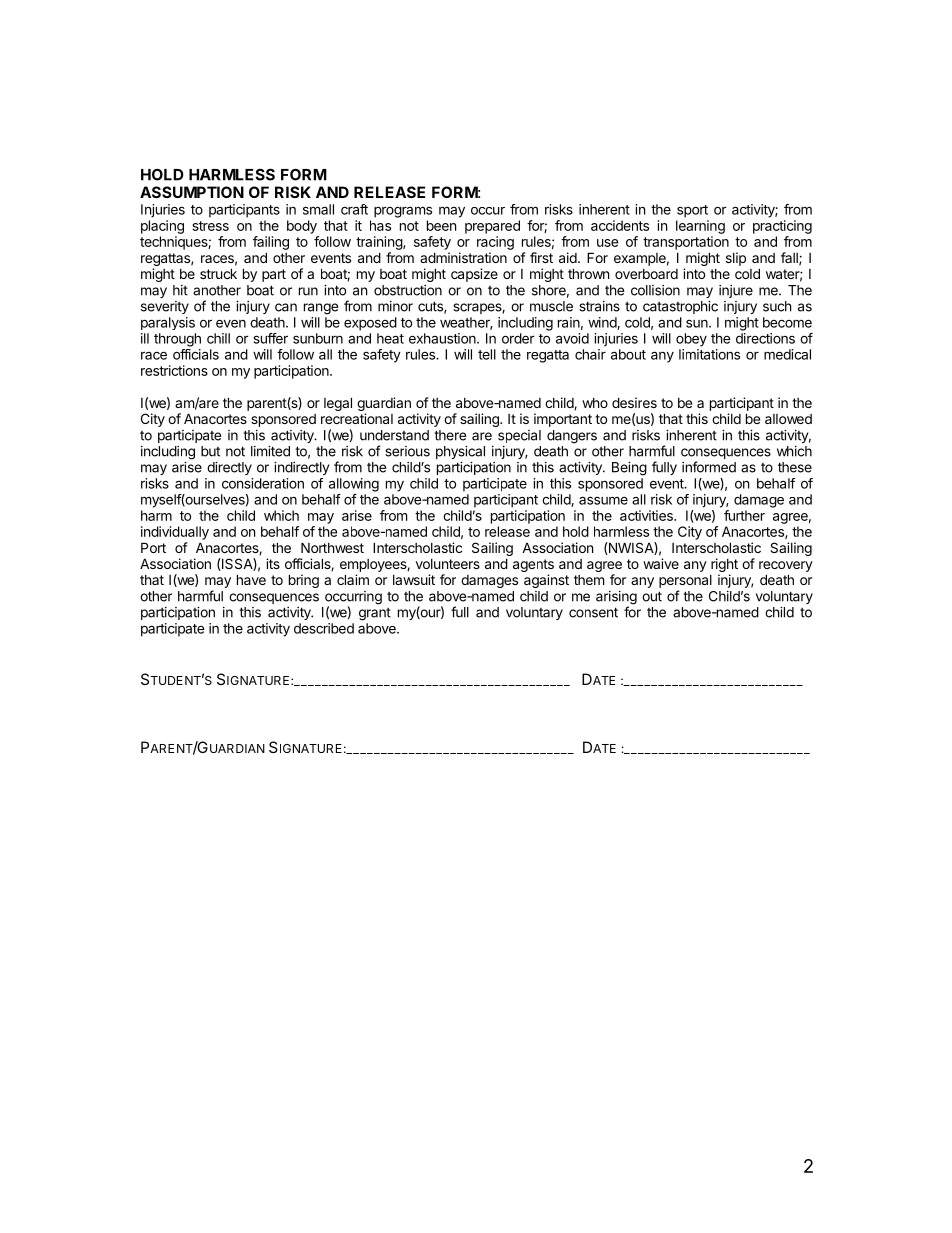 The width and height of the screenshot is (952, 1233). What do you see at coordinates (450, 435) in the screenshot?
I see `there` at bounding box center [450, 435].
